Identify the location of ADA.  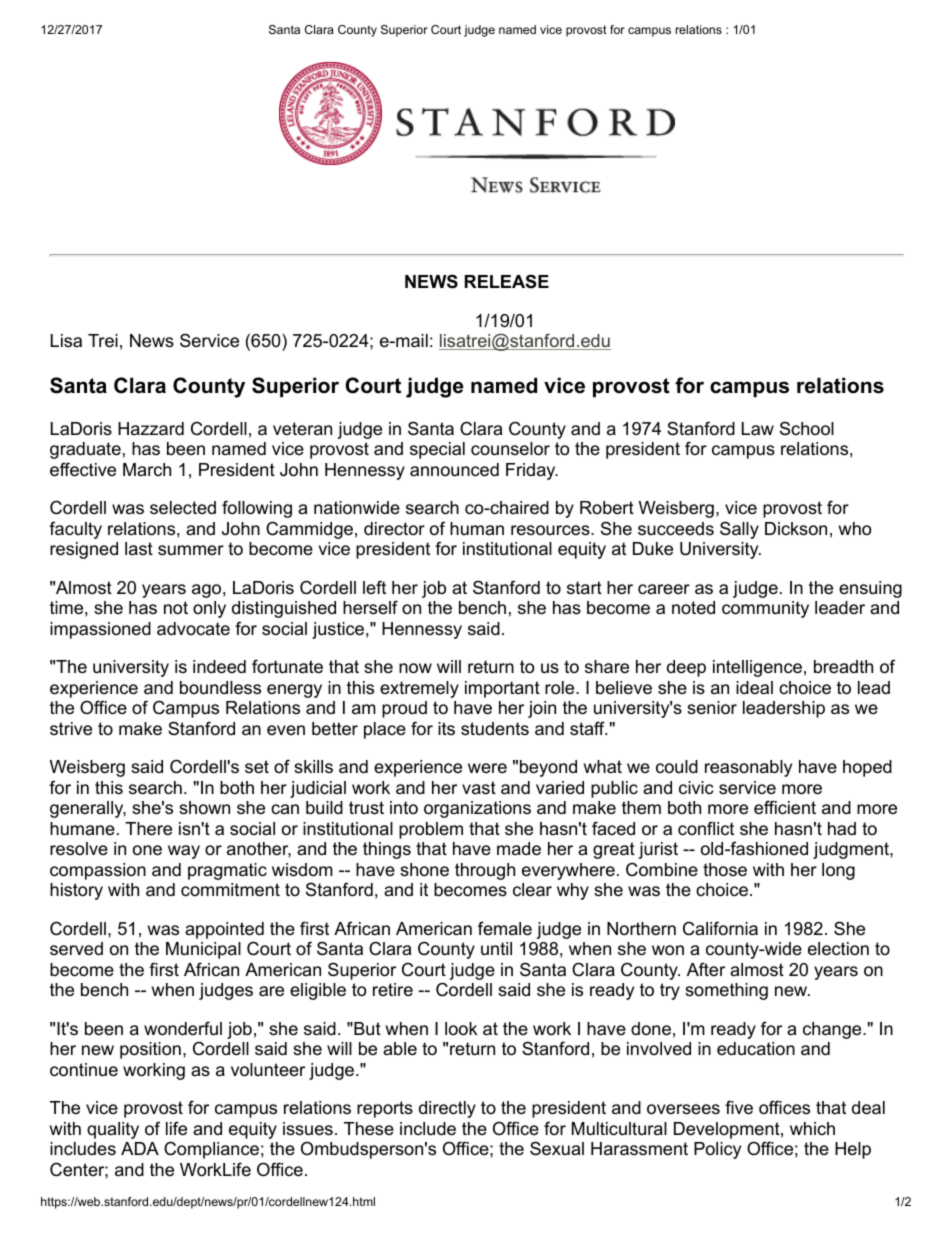
(140, 1148).
